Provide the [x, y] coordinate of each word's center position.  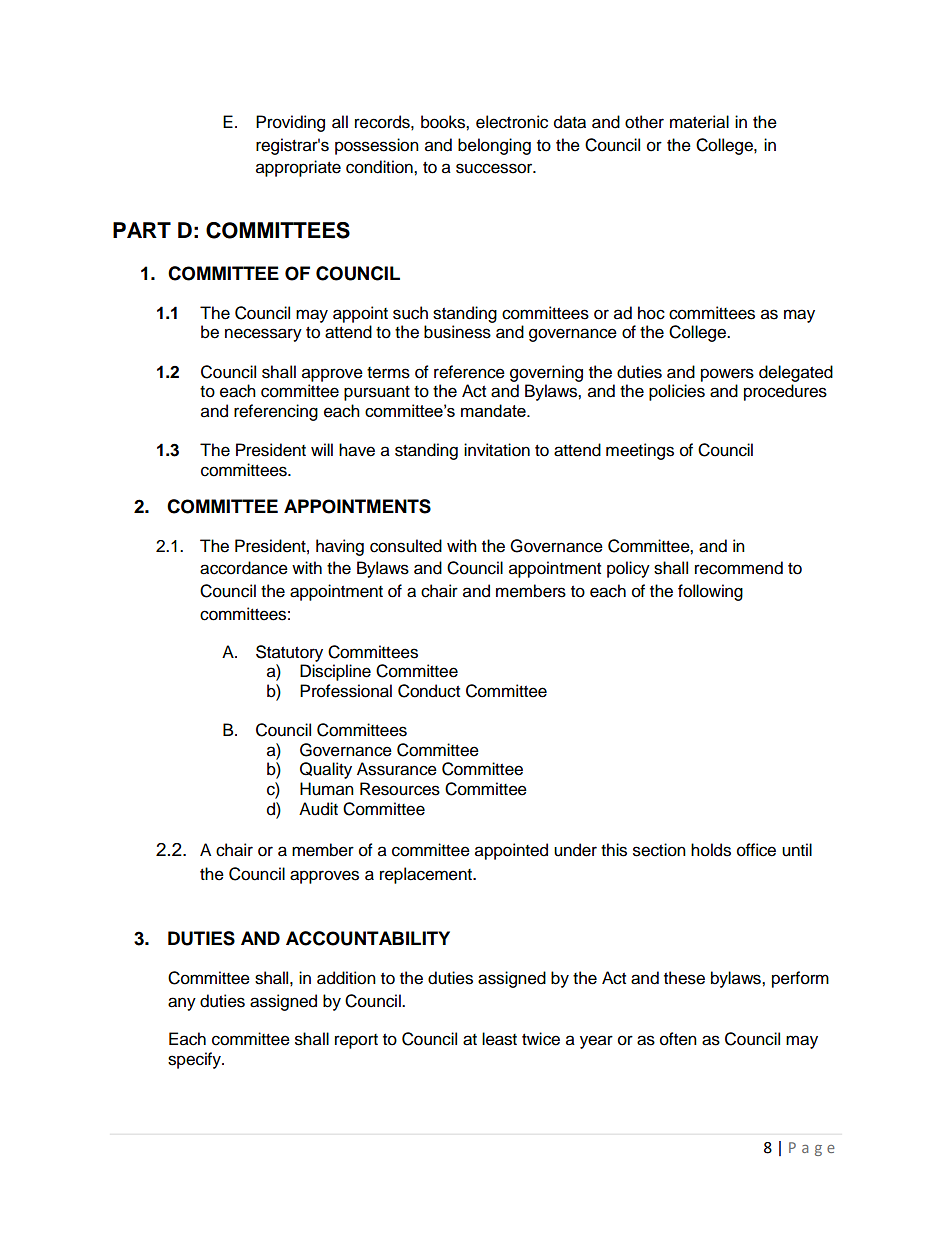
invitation [497, 450]
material [699, 122]
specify [195, 1060]
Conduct [429, 691]
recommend [739, 568]
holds [711, 850]
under [575, 850]
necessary [263, 335]
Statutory [289, 653]
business [457, 332]
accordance [244, 568]
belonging [494, 146]
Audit [318, 809]
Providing [290, 123]
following [710, 592]
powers [727, 375]
